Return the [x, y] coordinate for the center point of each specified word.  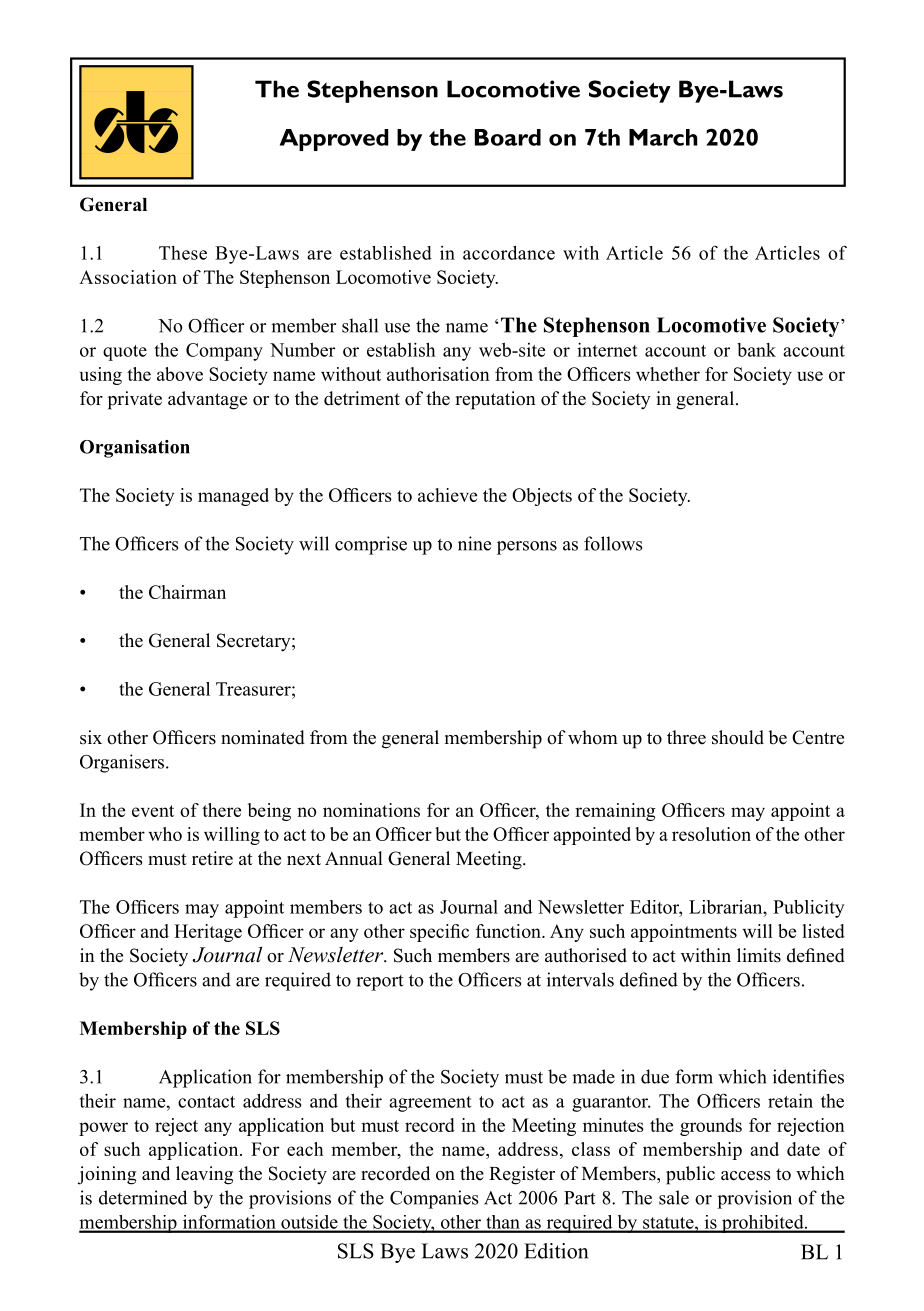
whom [593, 737]
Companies [434, 1199]
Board [508, 137]
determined [143, 1197]
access [746, 1176]
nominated [263, 737]
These [183, 253]
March [663, 137]
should [738, 737]
